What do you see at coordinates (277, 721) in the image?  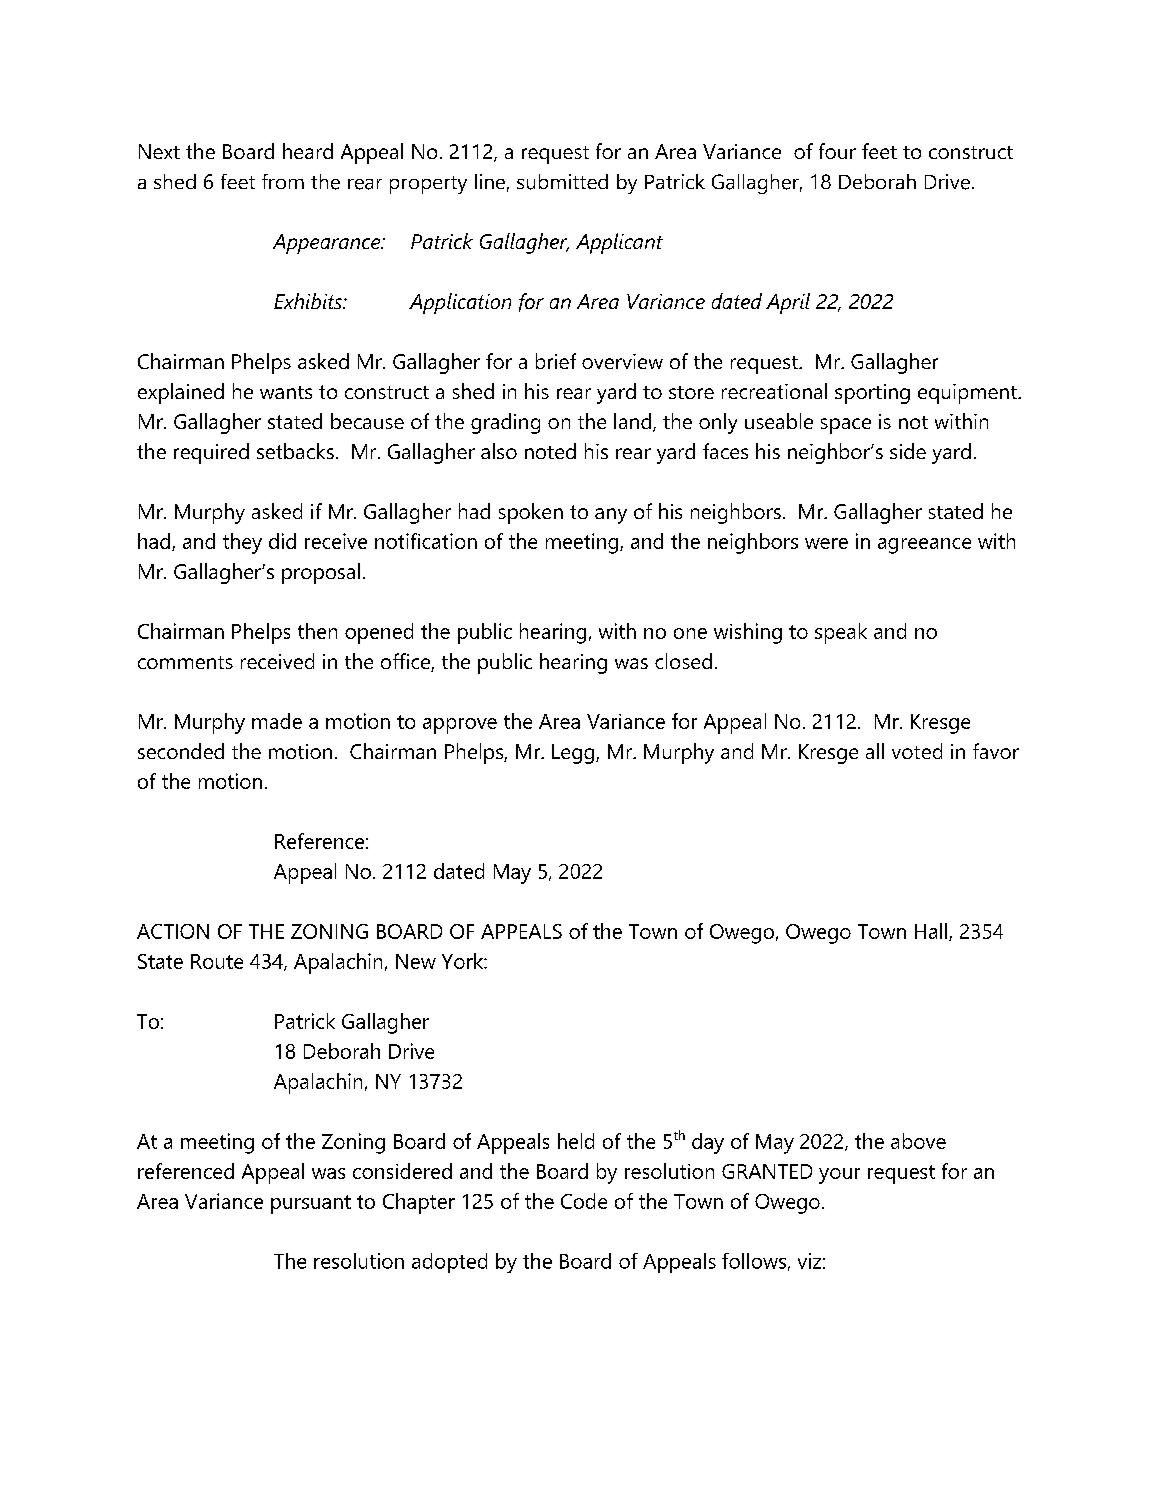 I see `made` at bounding box center [277, 721].
